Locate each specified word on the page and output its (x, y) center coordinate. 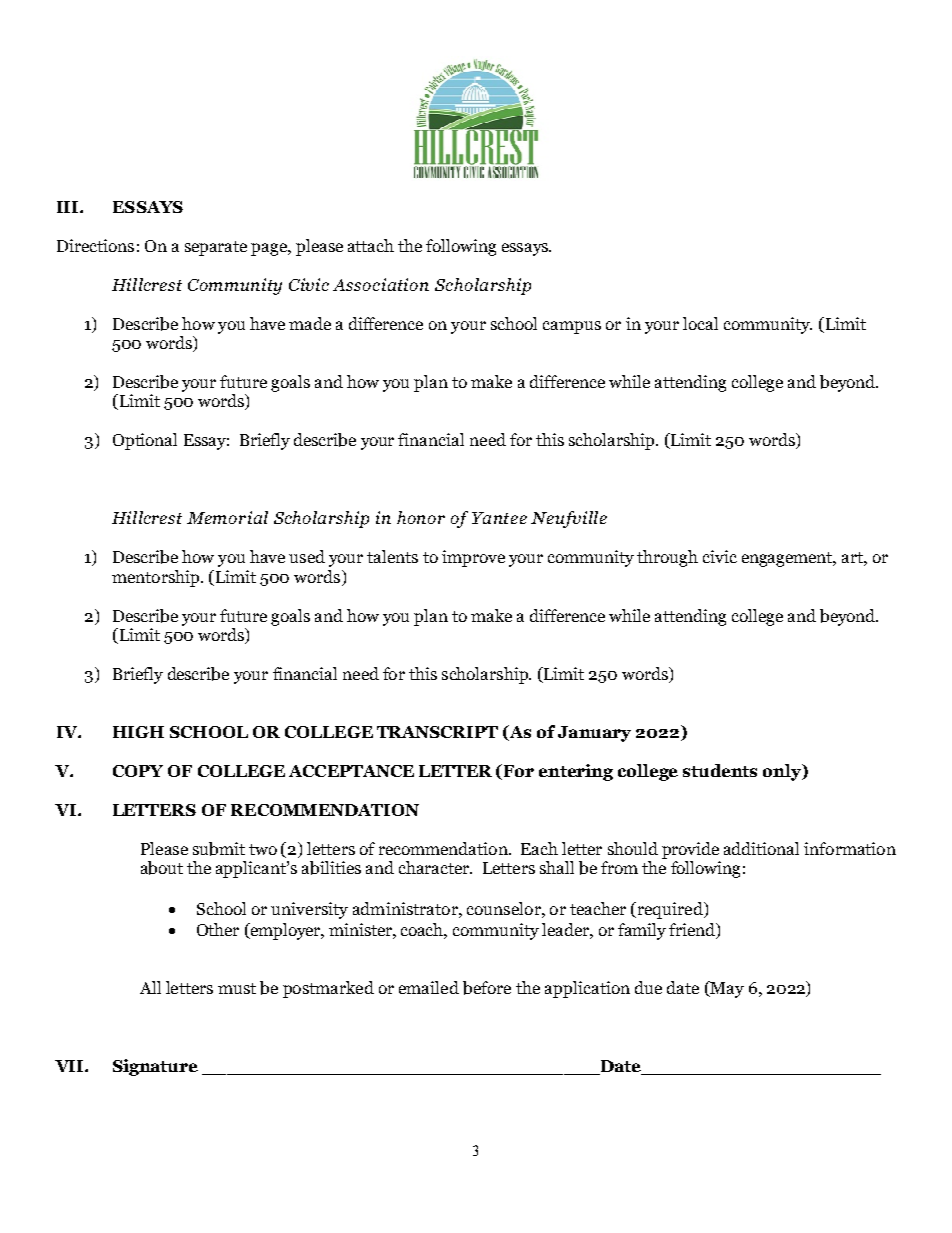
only (783, 772)
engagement (789, 559)
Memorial (227, 517)
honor (421, 517)
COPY (138, 771)
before (487, 988)
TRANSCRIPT (437, 732)
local (700, 323)
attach (371, 245)
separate (216, 248)
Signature (155, 1067)
